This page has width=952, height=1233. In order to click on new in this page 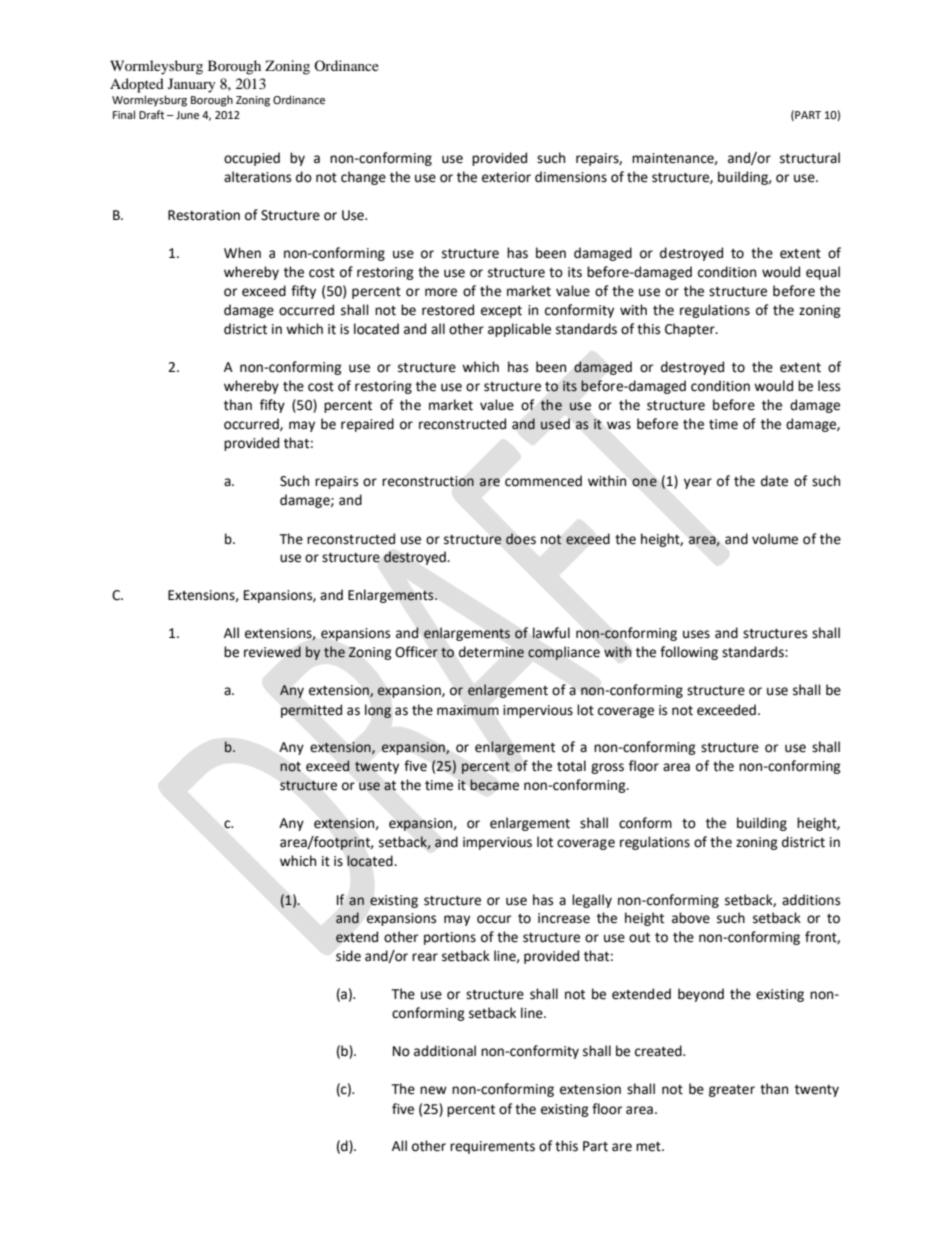, I will do `click(433, 1090)`.
